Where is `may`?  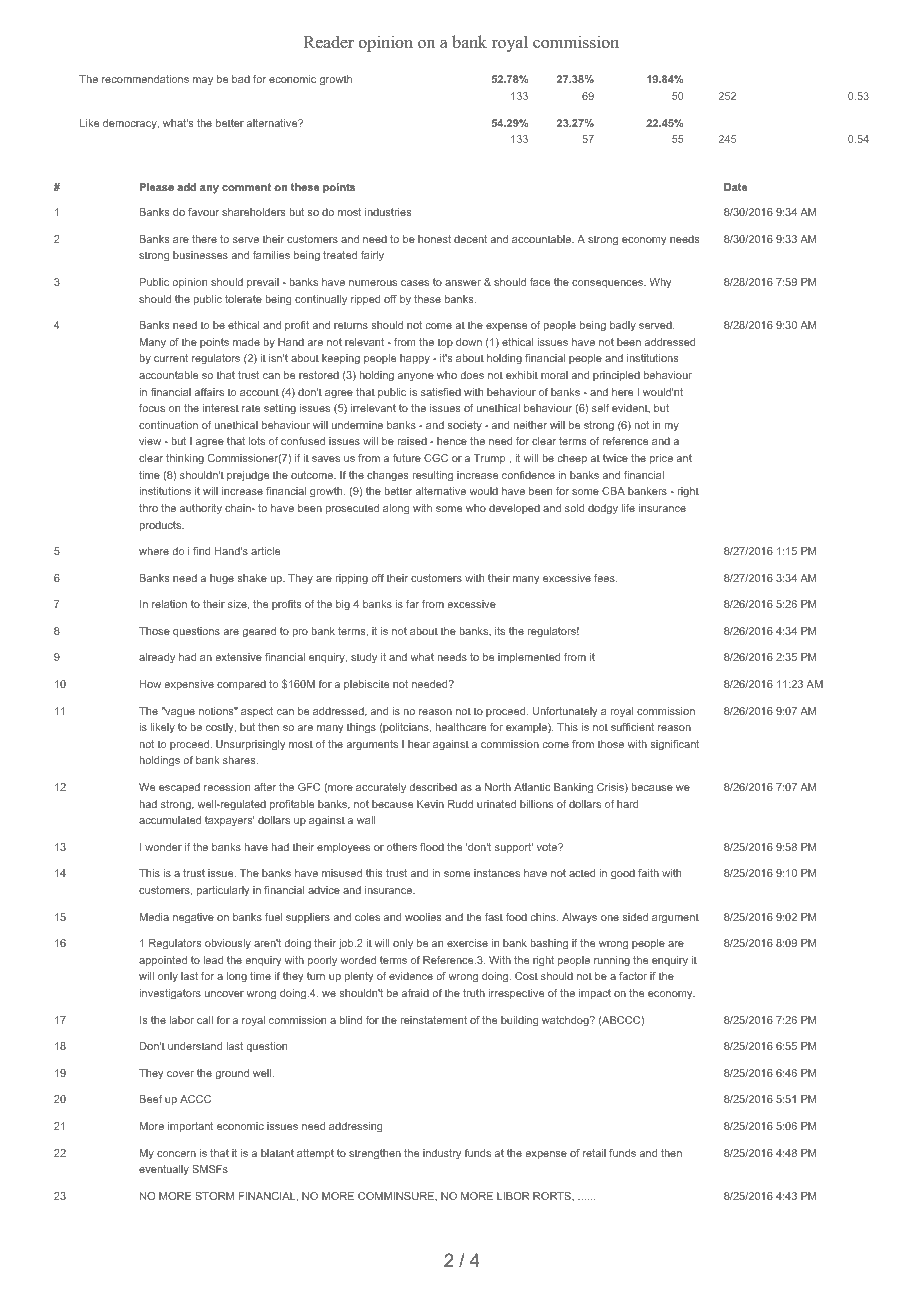 may is located at coordinates (203, 81).
